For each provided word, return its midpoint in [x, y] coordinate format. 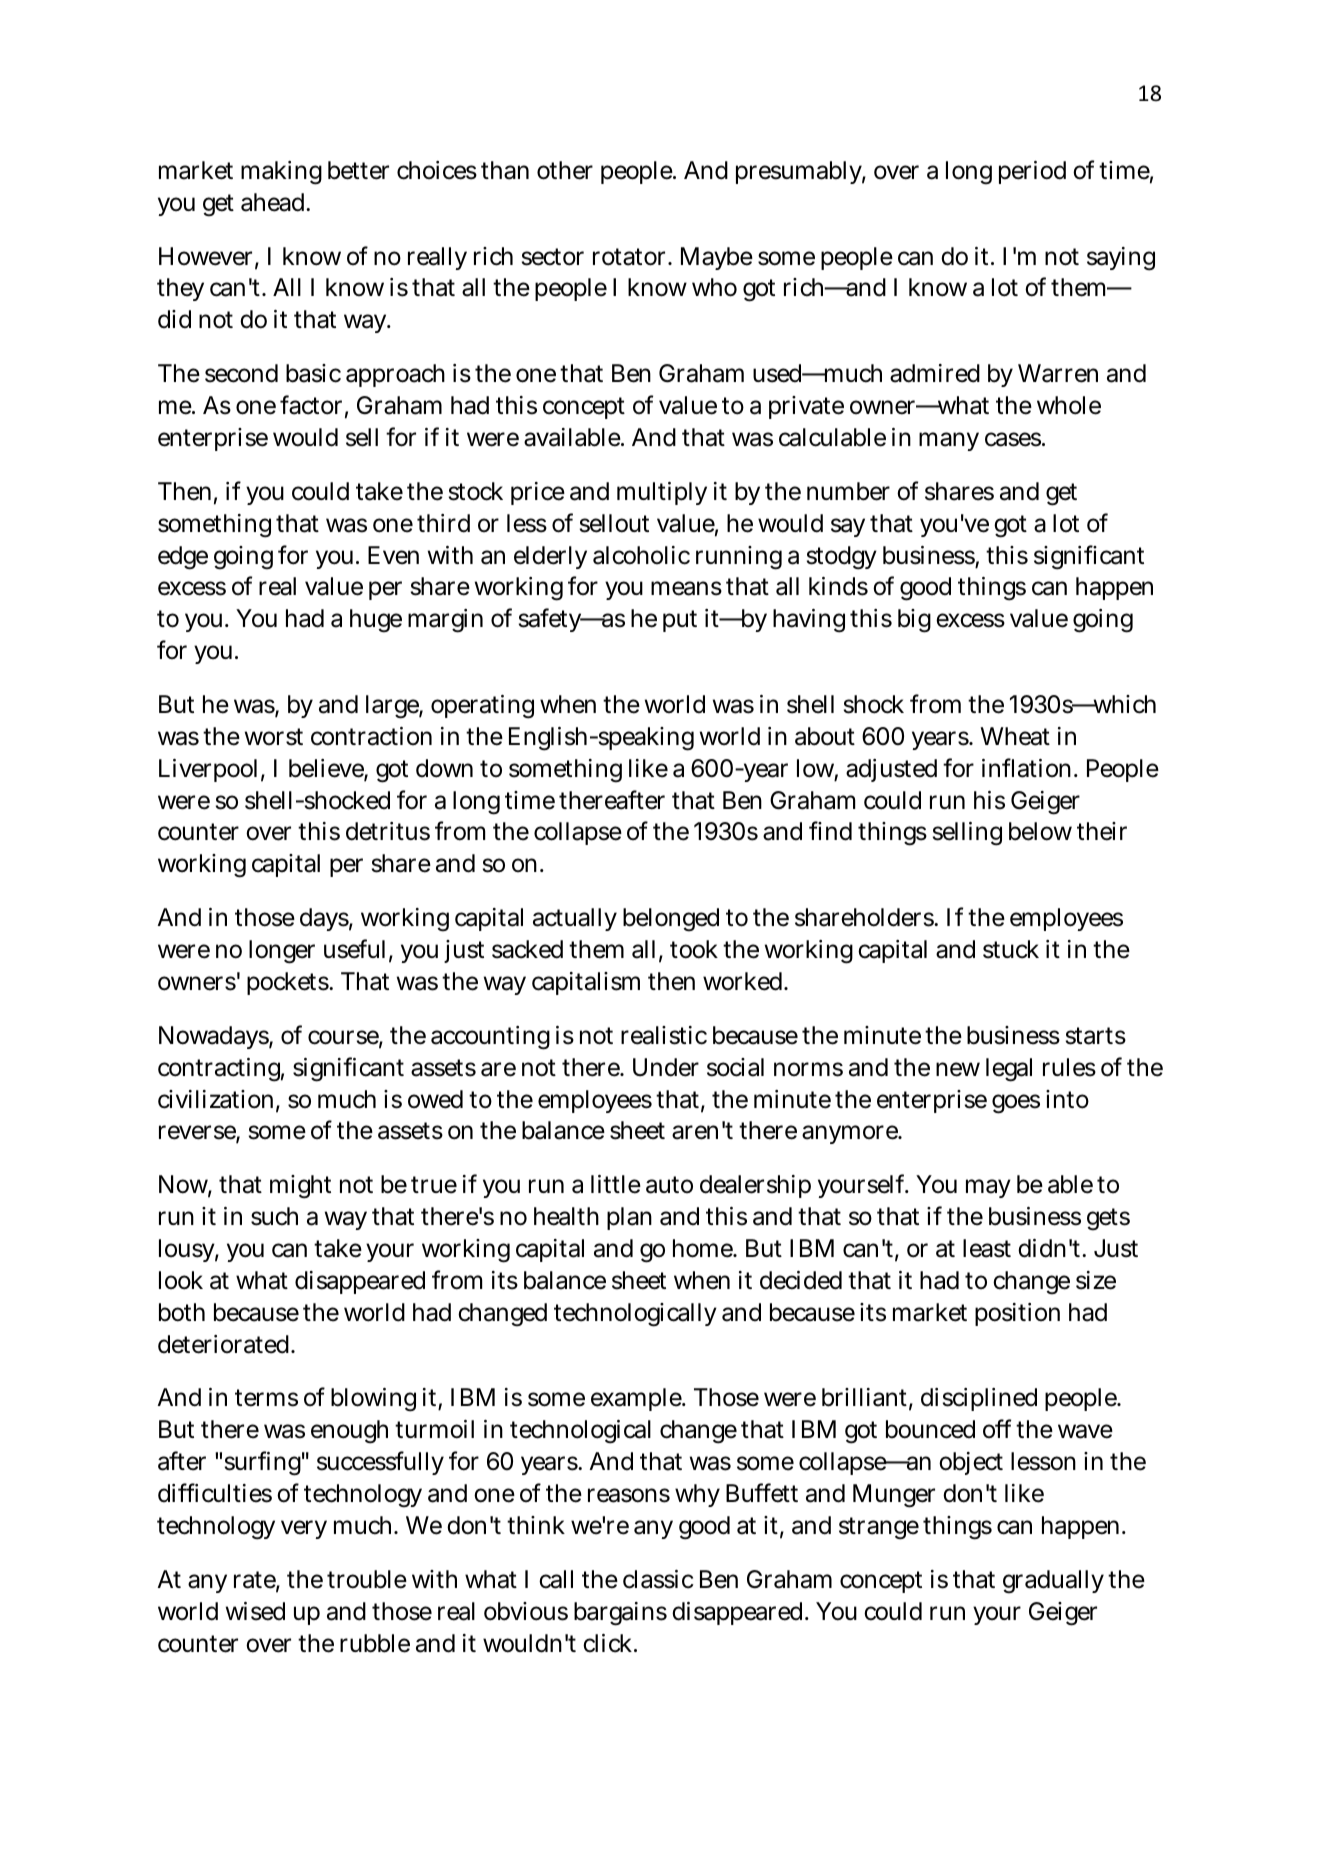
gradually [1053, 1582]
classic [658, 1579]
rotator [631, 257]
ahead [274, 202]
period [1032, 172]
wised [255, 1611]
